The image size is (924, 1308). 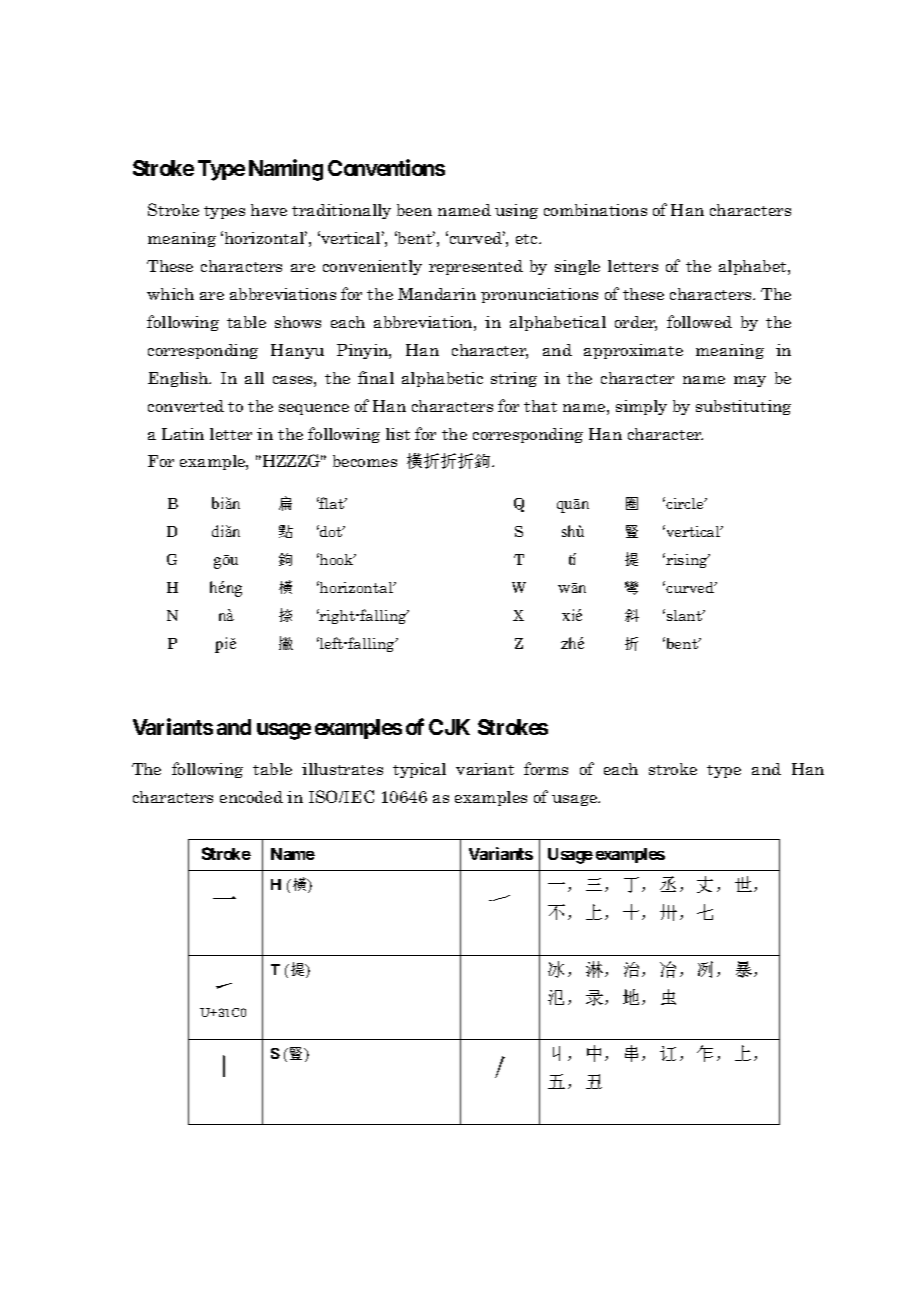 I want to click on English, so click(x=179, y=379).
